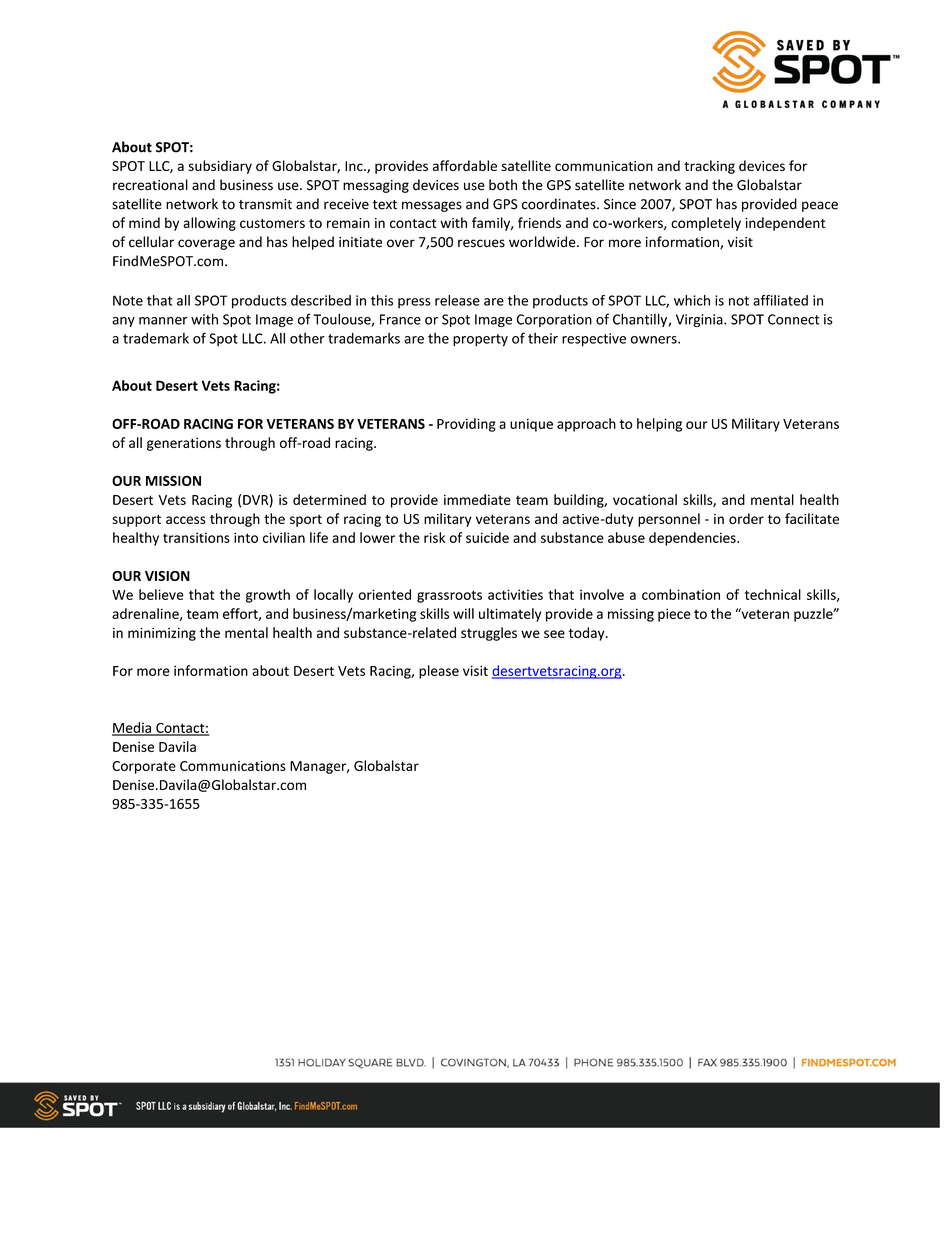  Describe the element at coordinates (163, 321) in the page. I see `manner` at that location.
